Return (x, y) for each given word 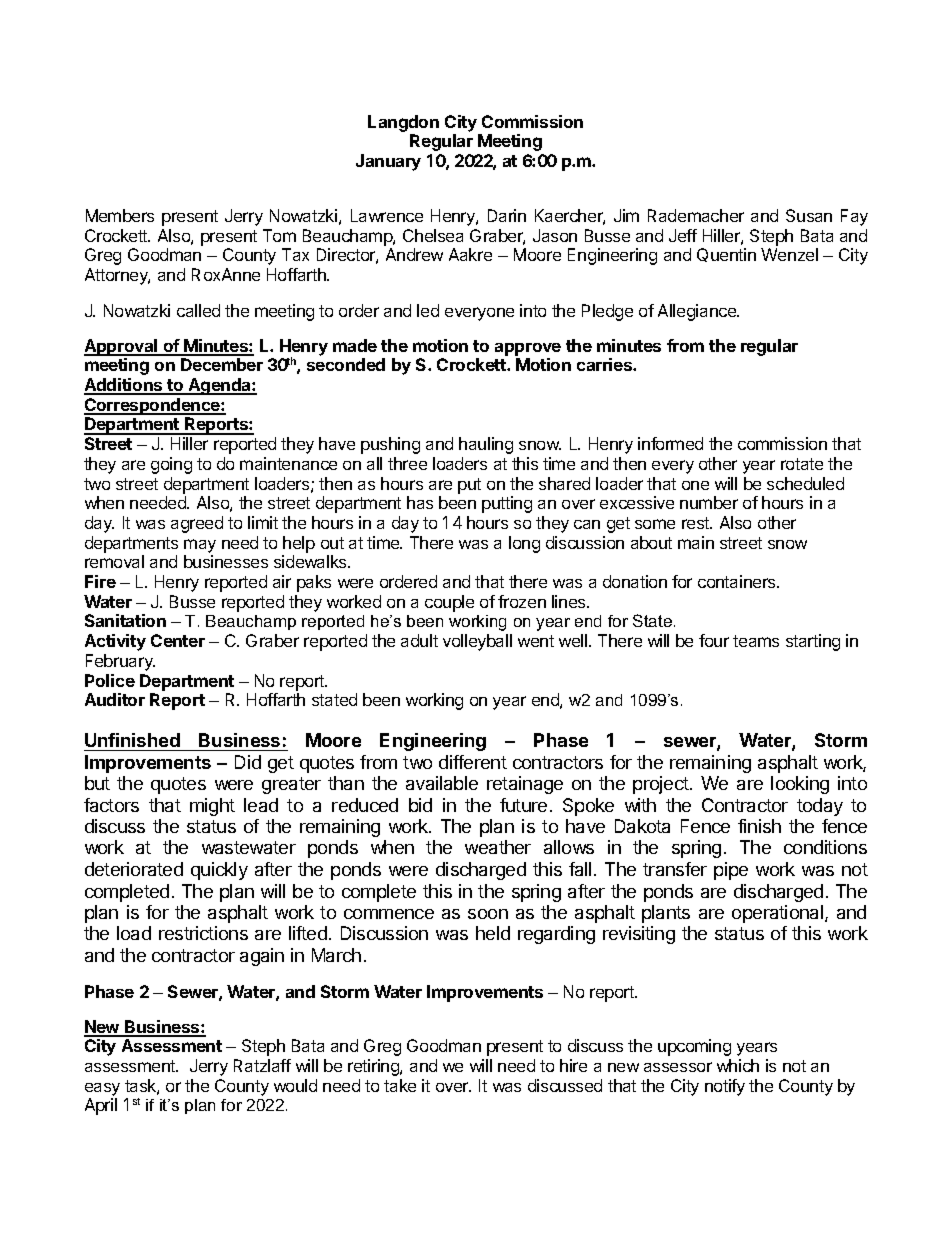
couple (449, 603)
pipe (731, 871)
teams (756, 641)
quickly (219, 871)
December (222, 364)
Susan (809, 215)
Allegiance (698, 312)
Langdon (403, 123)
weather (498, 847)
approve (528, 349)
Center (178, 640)
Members (120, 215)
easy (102, 1089)
